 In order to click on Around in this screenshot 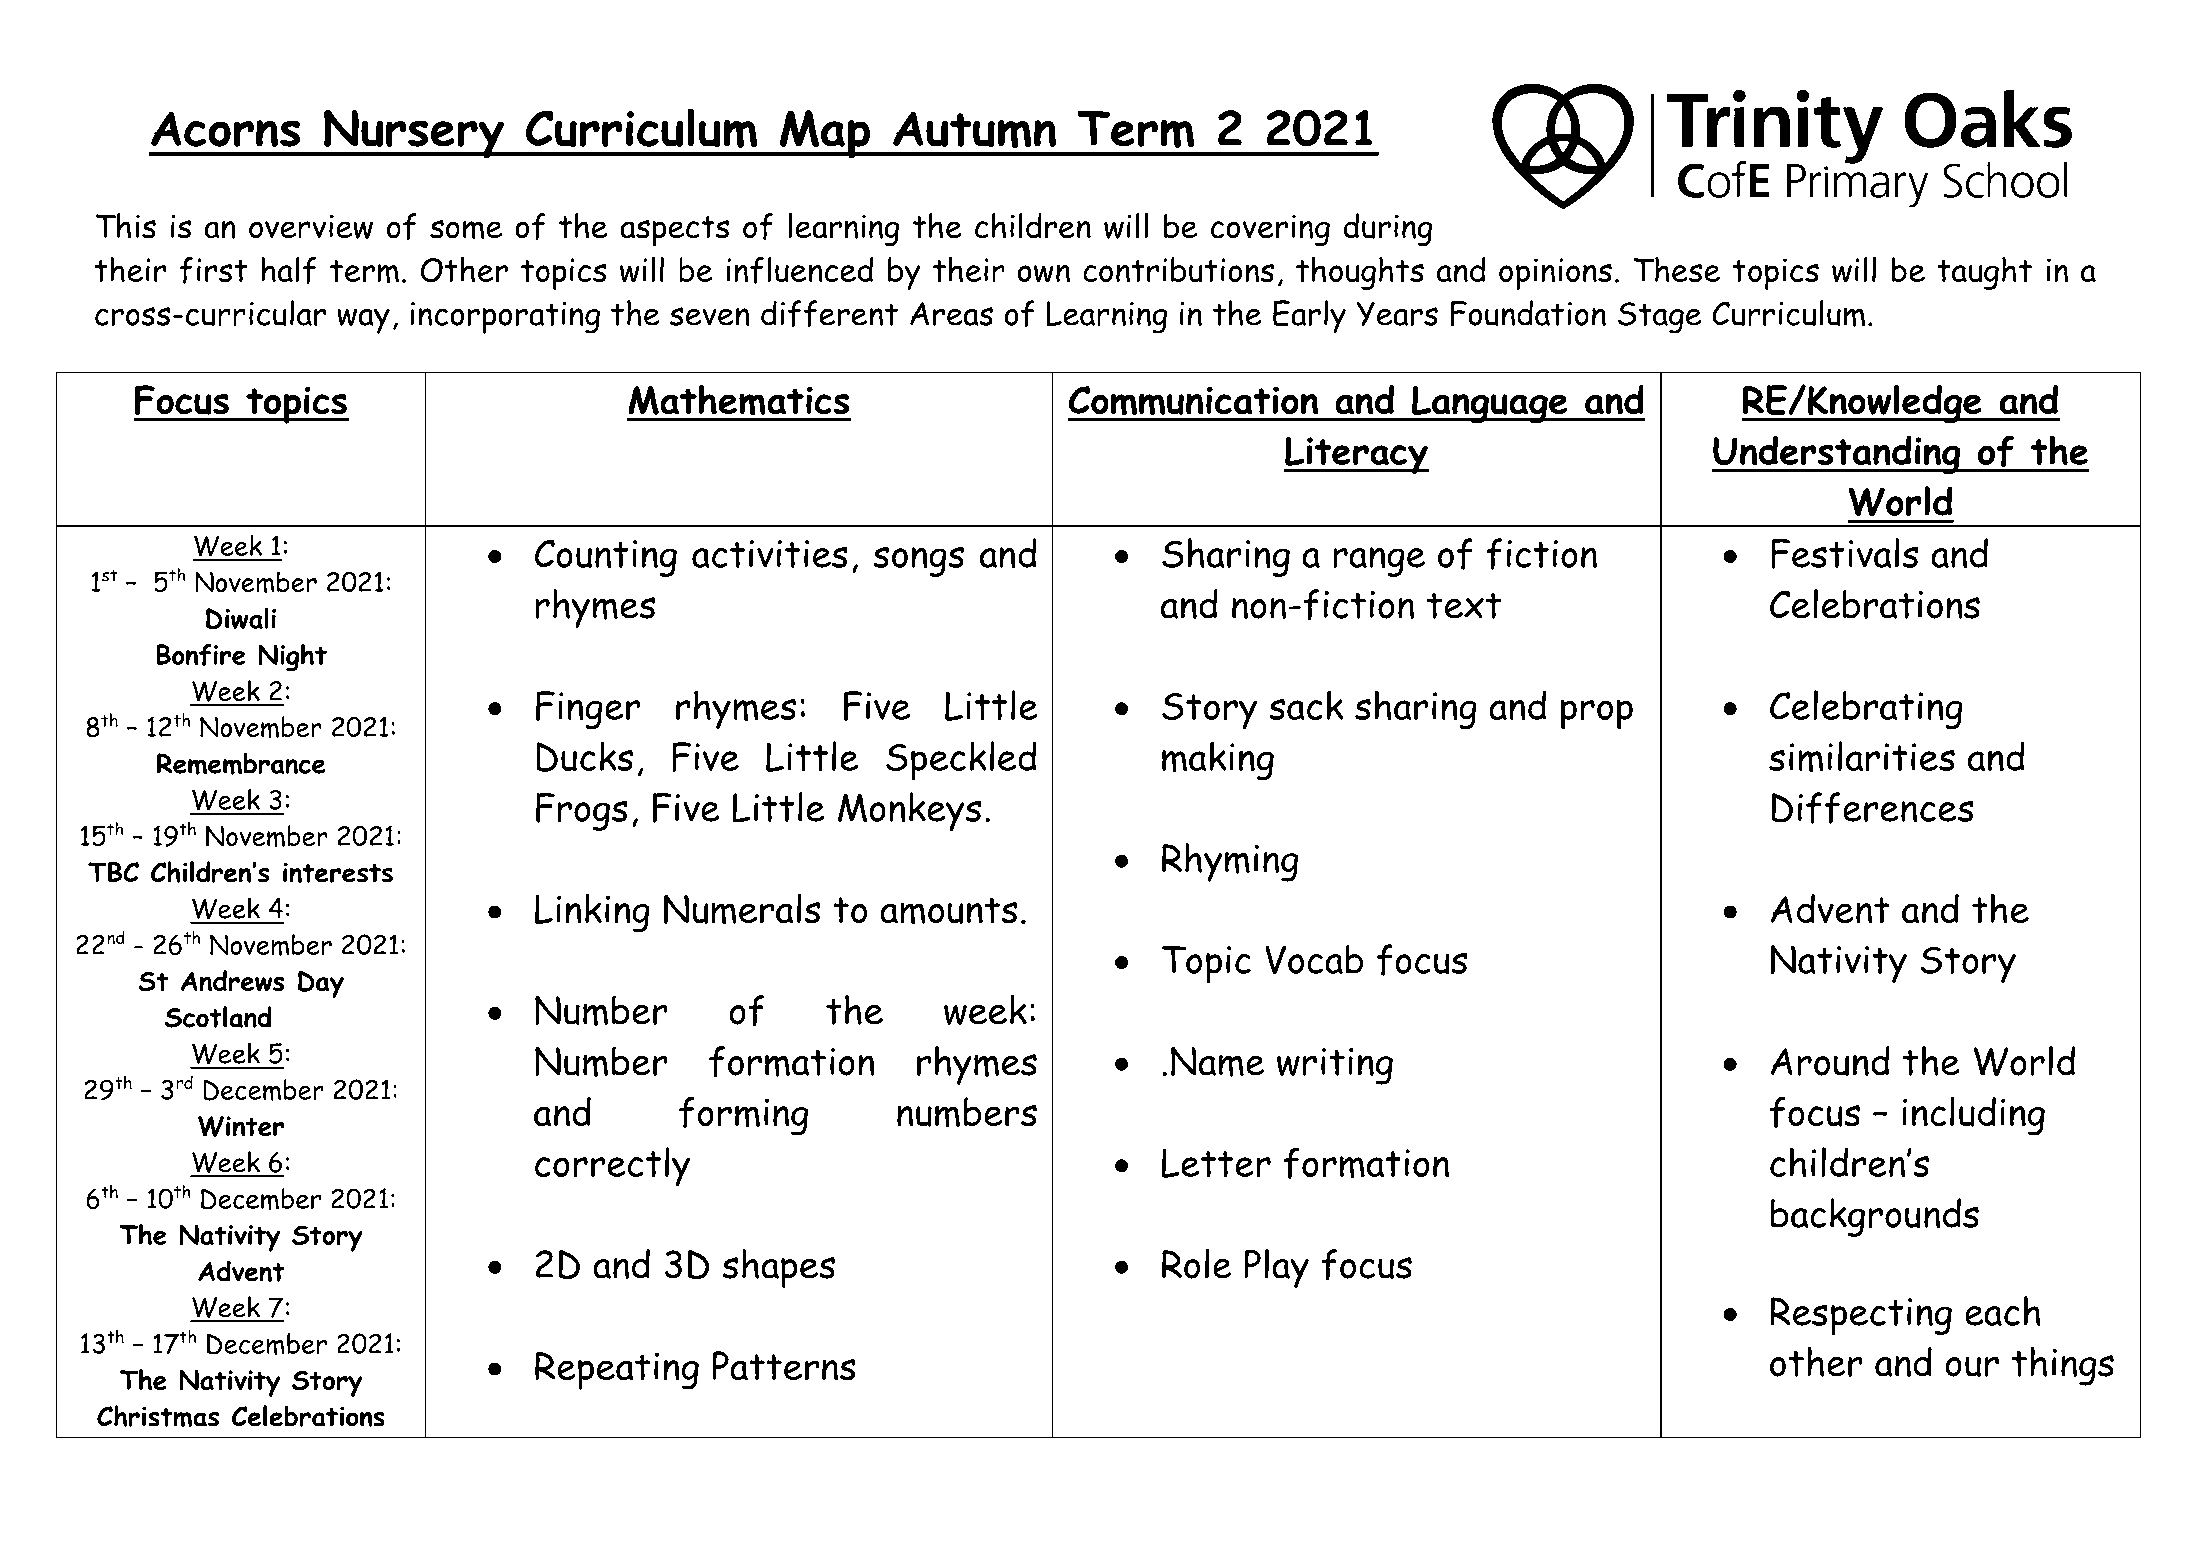, I will do `click(1830, 1061)`.
